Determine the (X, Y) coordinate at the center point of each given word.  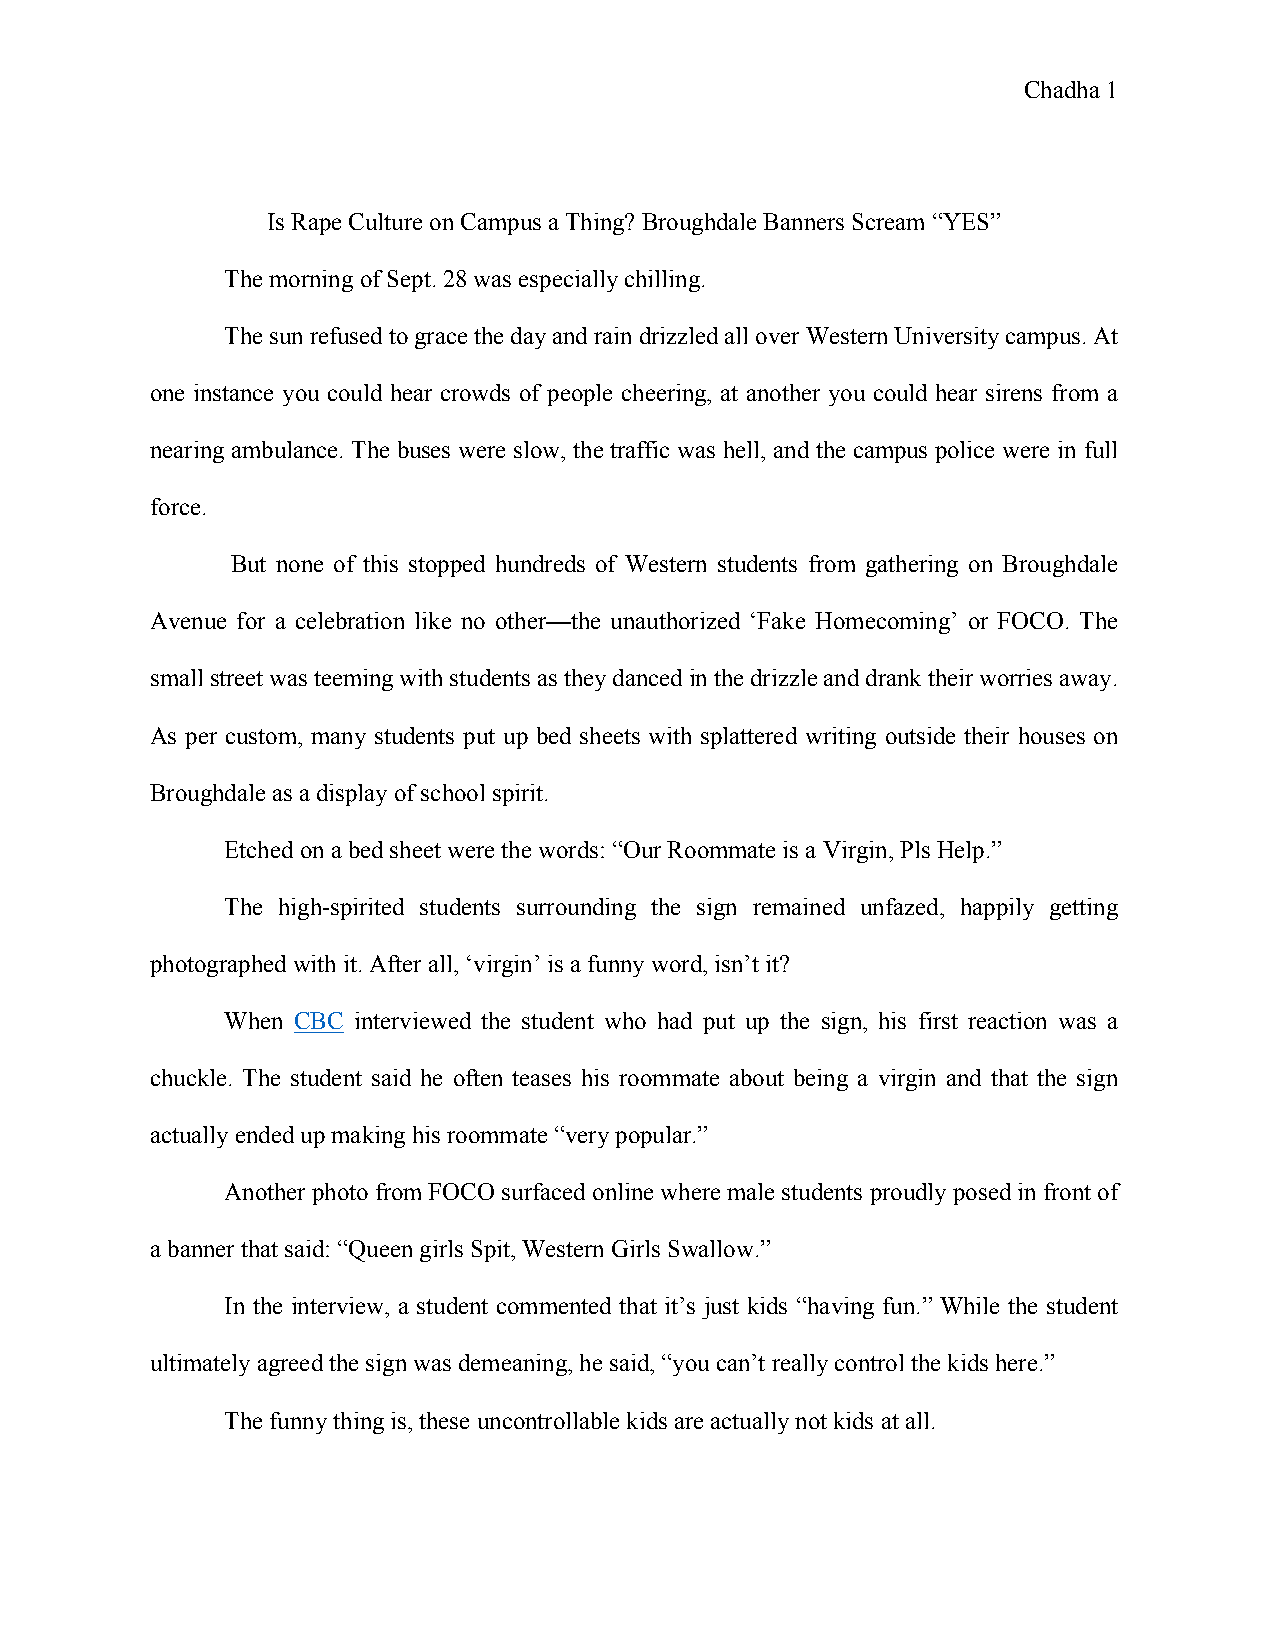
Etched (259, 849)
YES (964, 221)
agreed (290, 1365)
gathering (912, 566)
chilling (662, 281)
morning (311, 281)
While (969, 1305)
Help (960, 852)
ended (265, 1134)
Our (641, 849)
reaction (1007, 1020)
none (299, 566)
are (689, 1423)
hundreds (540, 563)
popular (654, 1137)
